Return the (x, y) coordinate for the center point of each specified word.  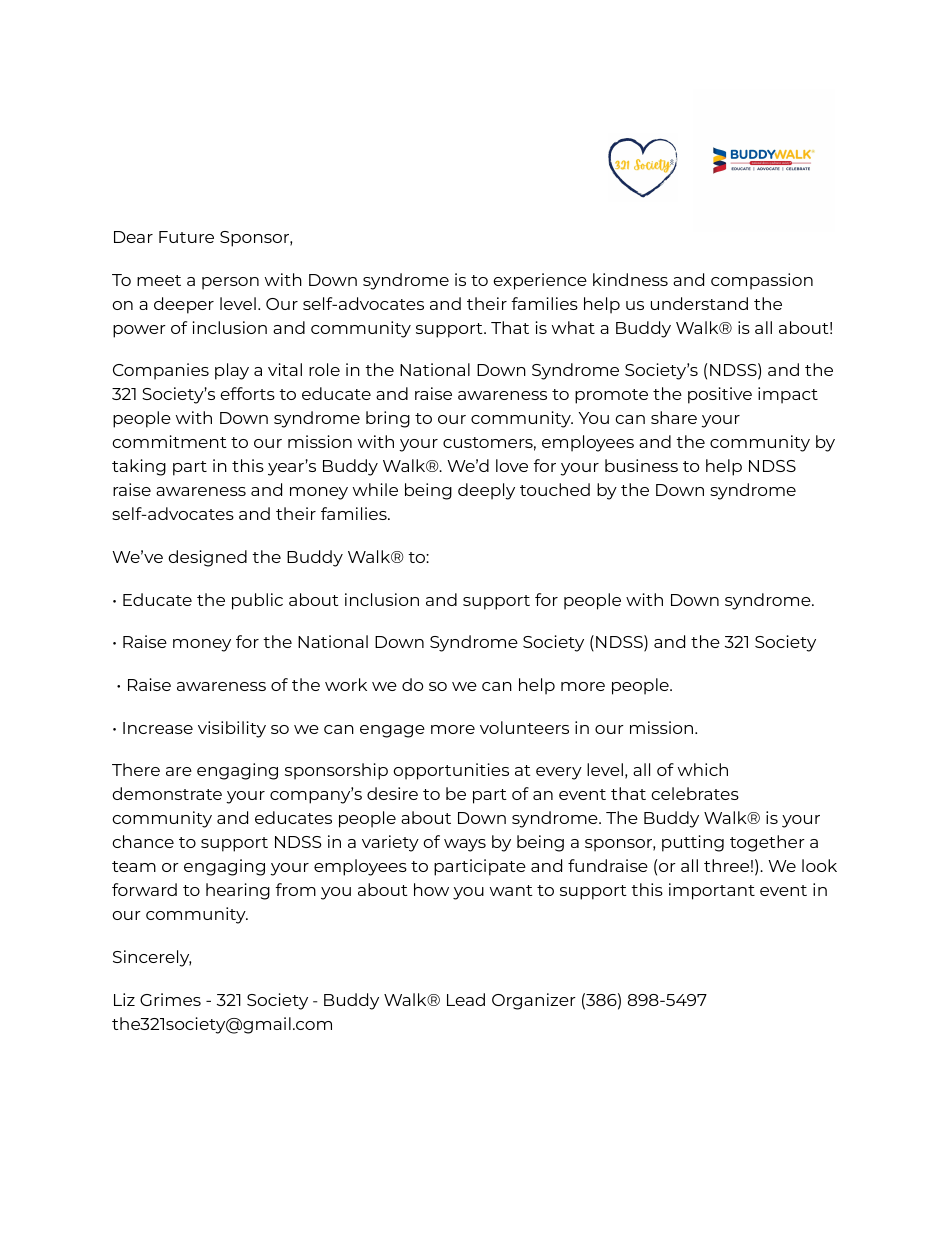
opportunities (451, 771)
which (703, 769)
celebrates (695, 793)
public (257, 601)
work (346, 684)
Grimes (170, 999)
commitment (169, 441)
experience (540, 281)
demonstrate (167, 793)
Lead (466, 999)
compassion (762, 281)
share (674, 417)
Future (186, 237)
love (512, 465)
